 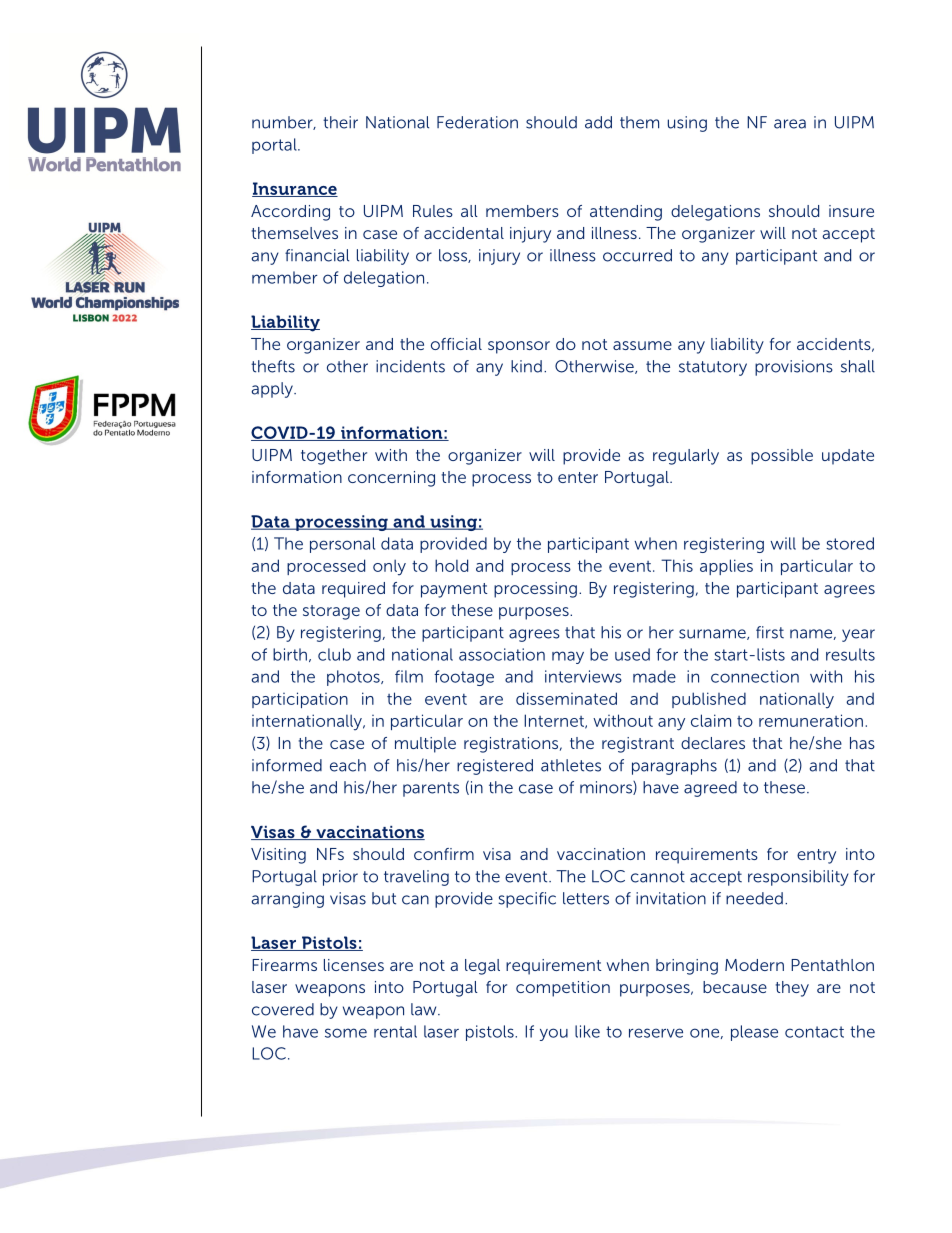 I want to click on agreed, so click(x=710, y=789).
